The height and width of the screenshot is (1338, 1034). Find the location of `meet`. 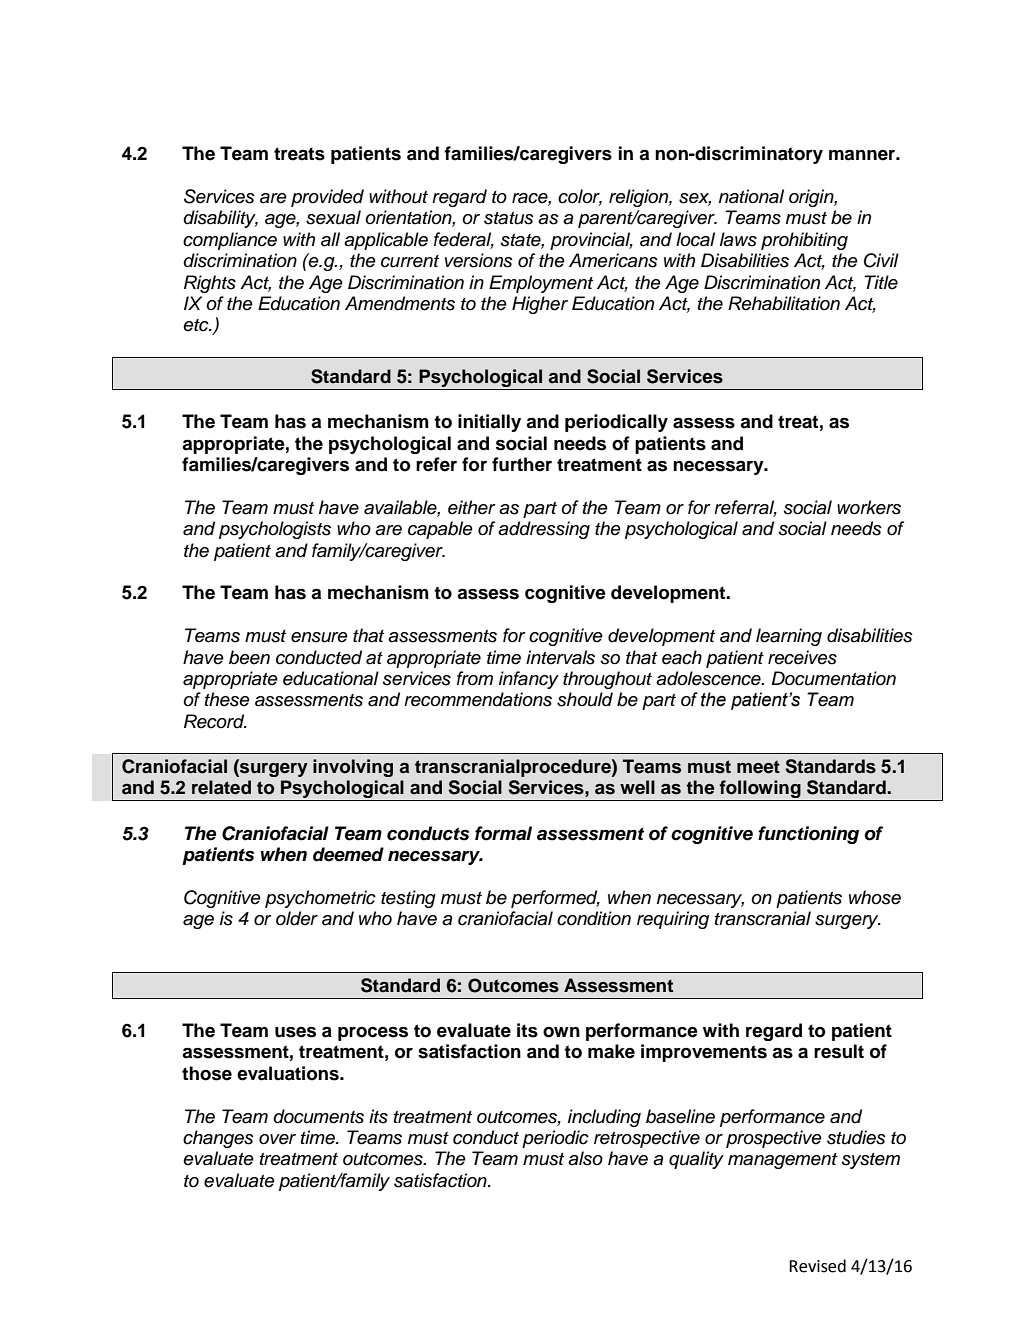

meet is located at coordinates (758, 767).
